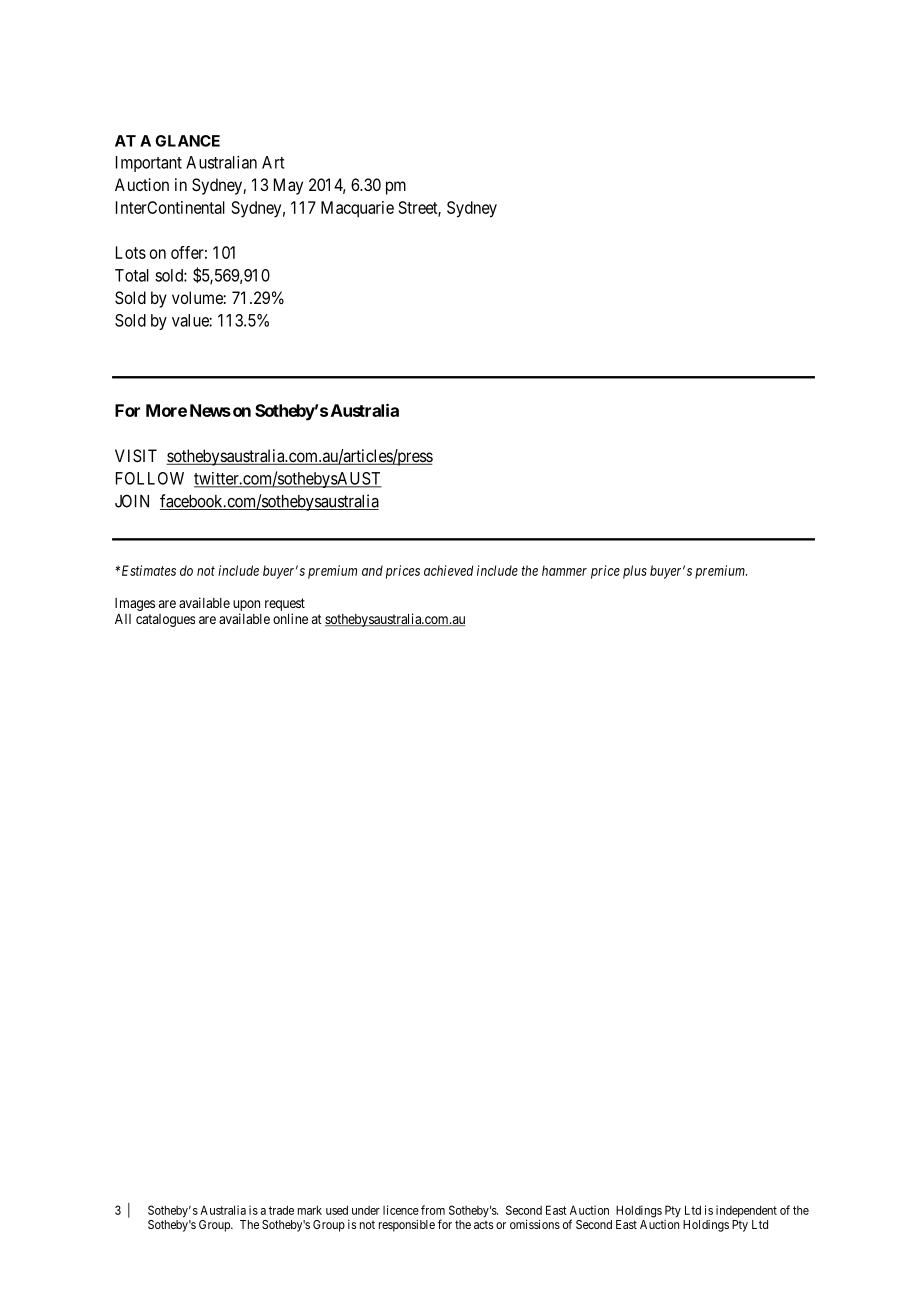 Image resolution: width=924 pixels, height=1308 pixels. I want to click on catalogues, so click(165, 620).
